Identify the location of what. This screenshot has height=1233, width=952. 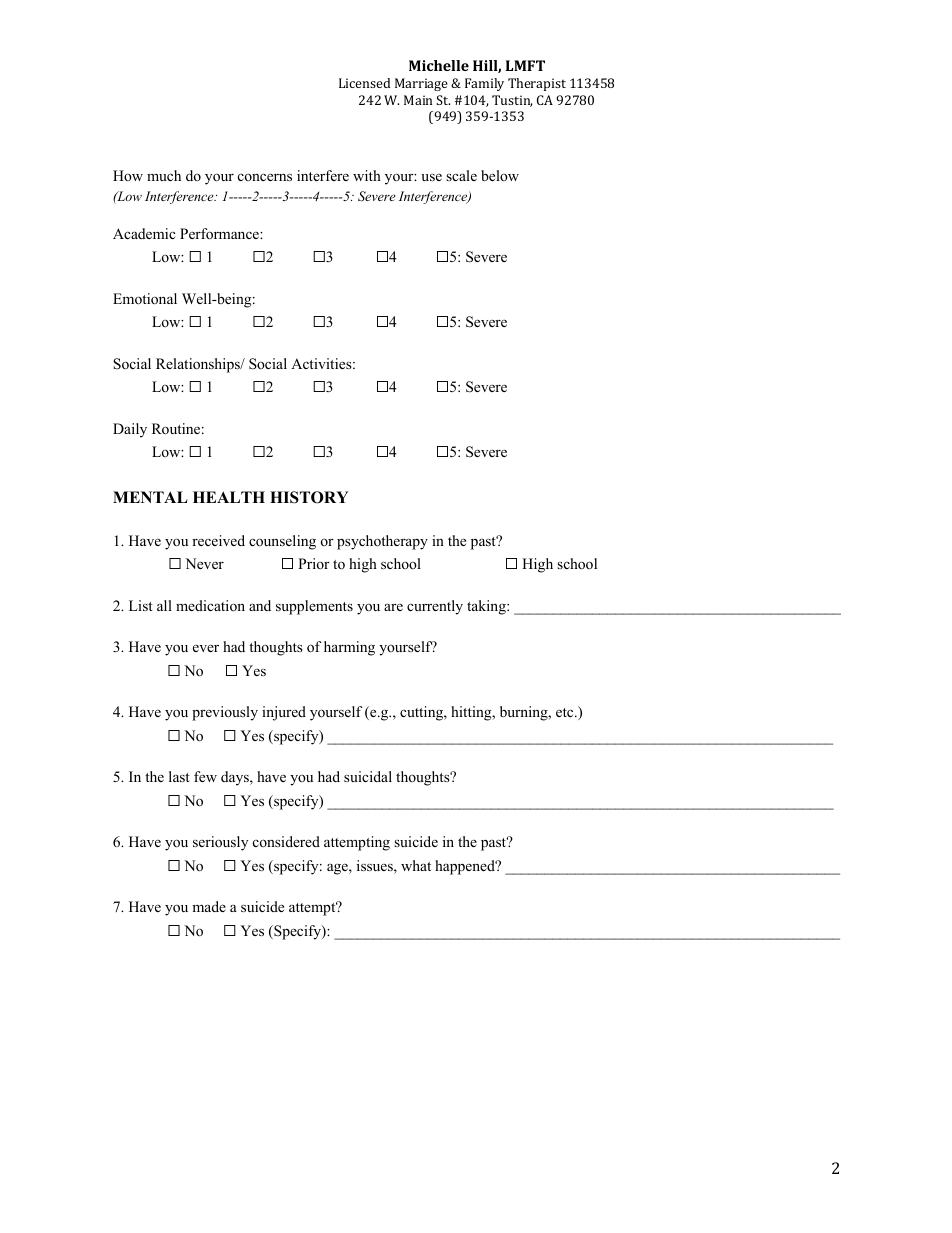
(416, 865).
